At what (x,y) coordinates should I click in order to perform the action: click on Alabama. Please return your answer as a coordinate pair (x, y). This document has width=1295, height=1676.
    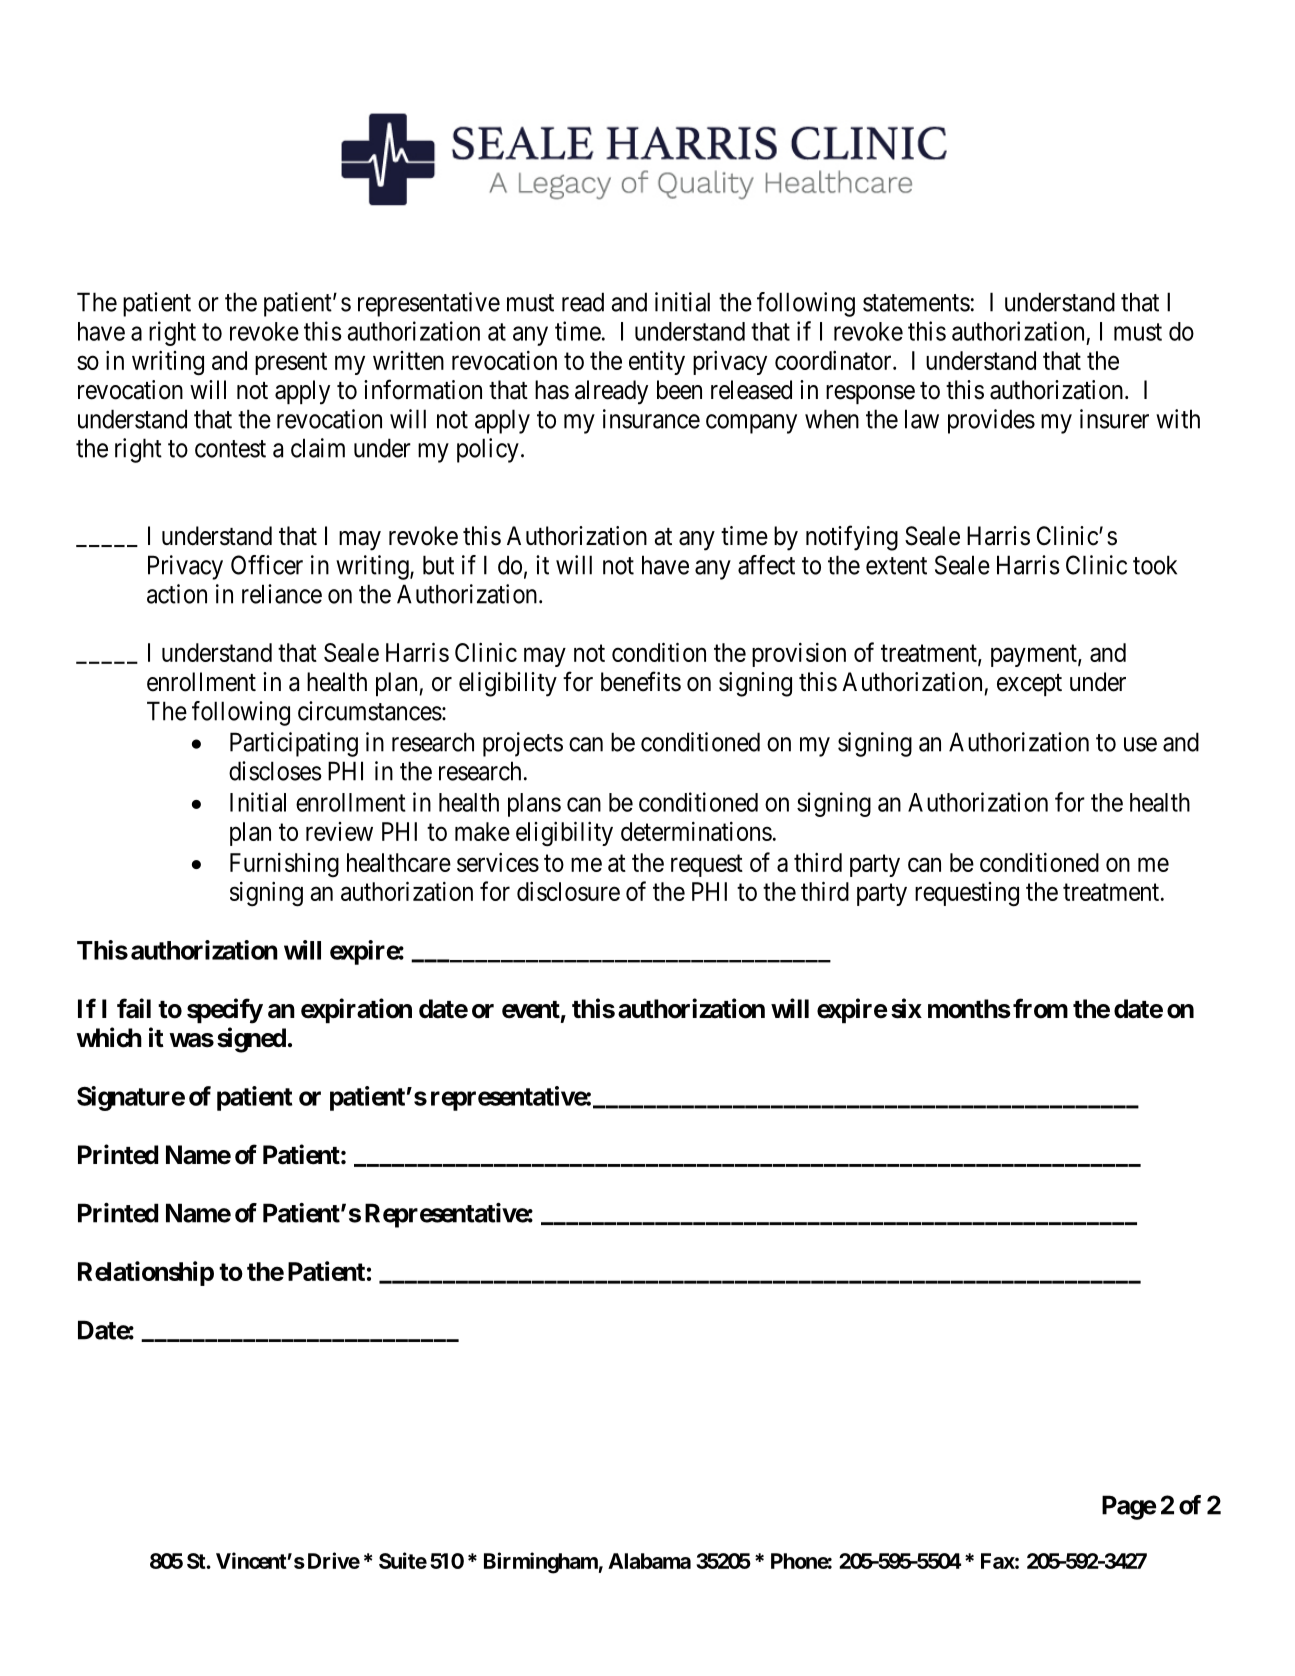
    Looking at the image, I should click on (649, 1561).
